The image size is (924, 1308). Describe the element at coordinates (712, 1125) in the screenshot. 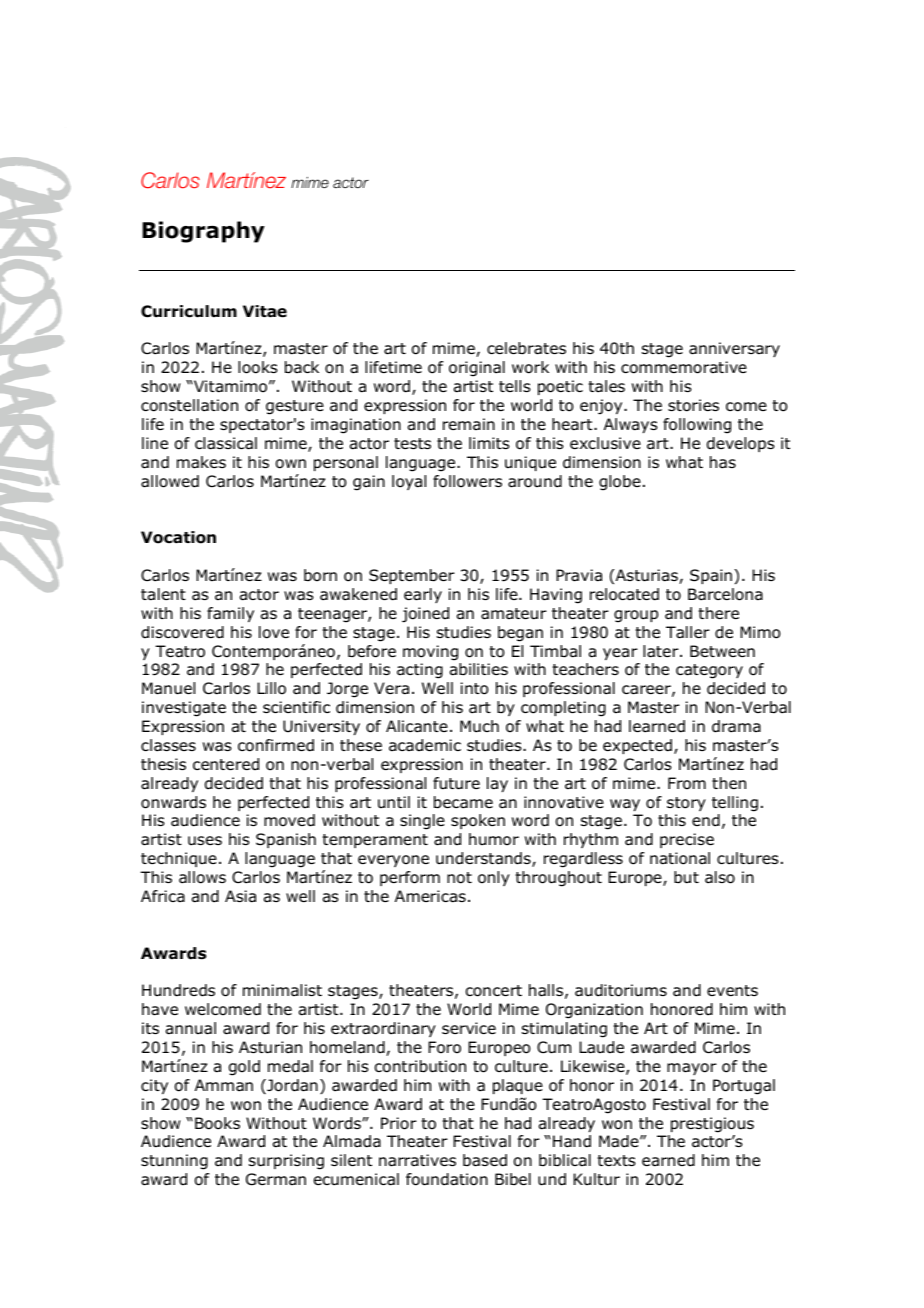

I see `prestigious` at that location.
